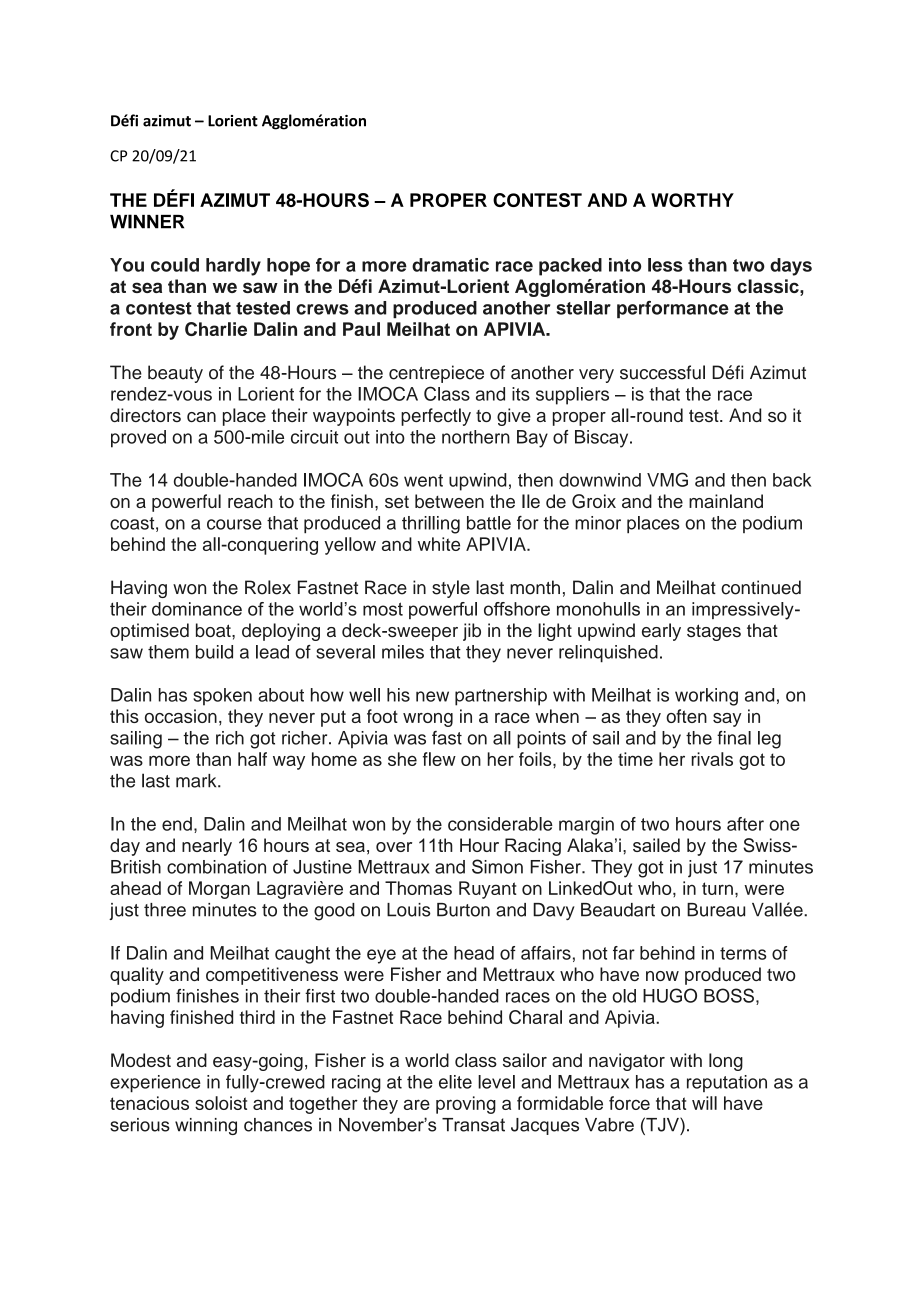 The width and height of the document is (924, 1308). Describe the element at coordinates (214, 652) in the document. I see `build` at that location.
